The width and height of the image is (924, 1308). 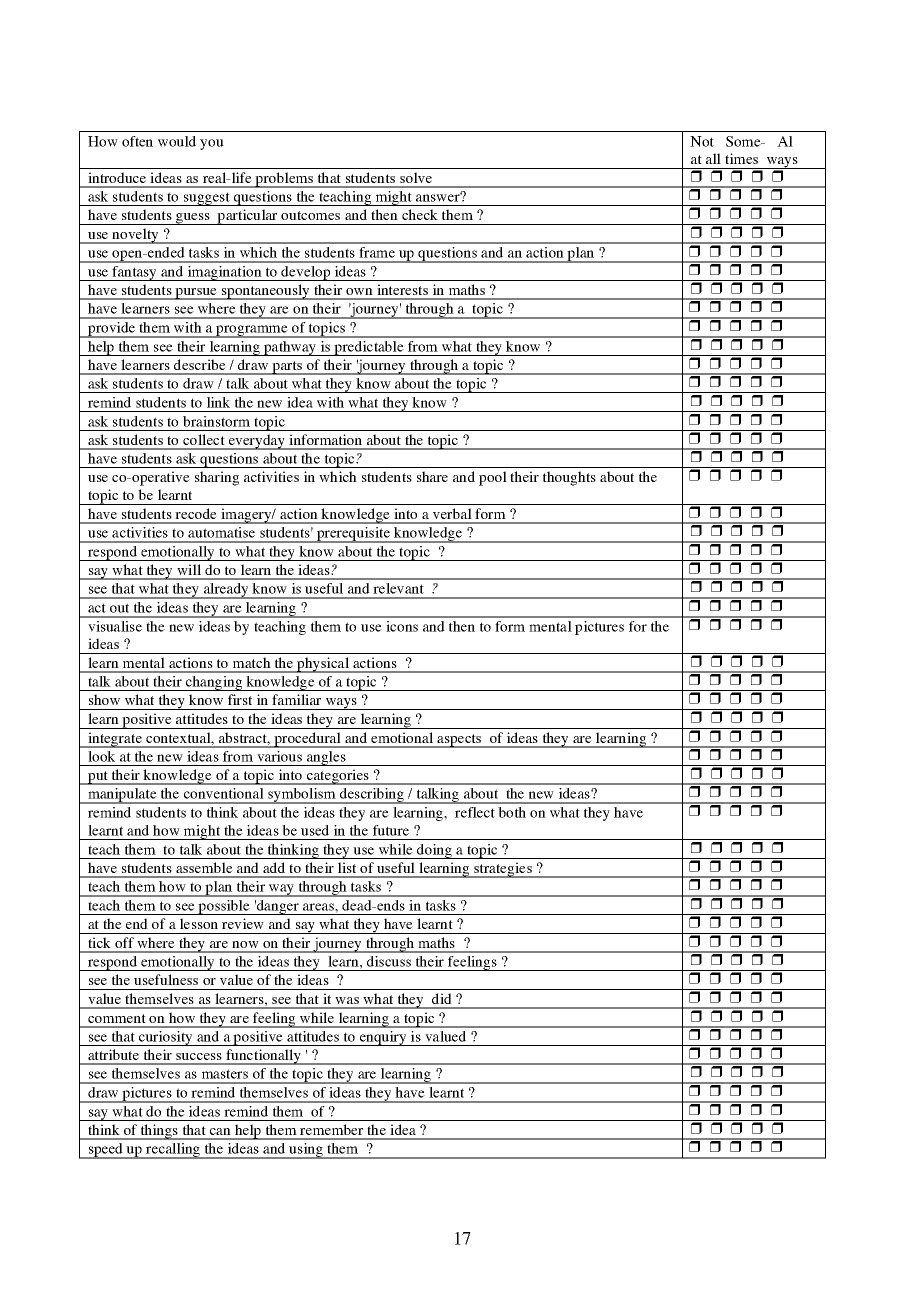 What do you see at coordinates (702, 141) in the image?
I see `Not` at bounding box center [702, 141].
